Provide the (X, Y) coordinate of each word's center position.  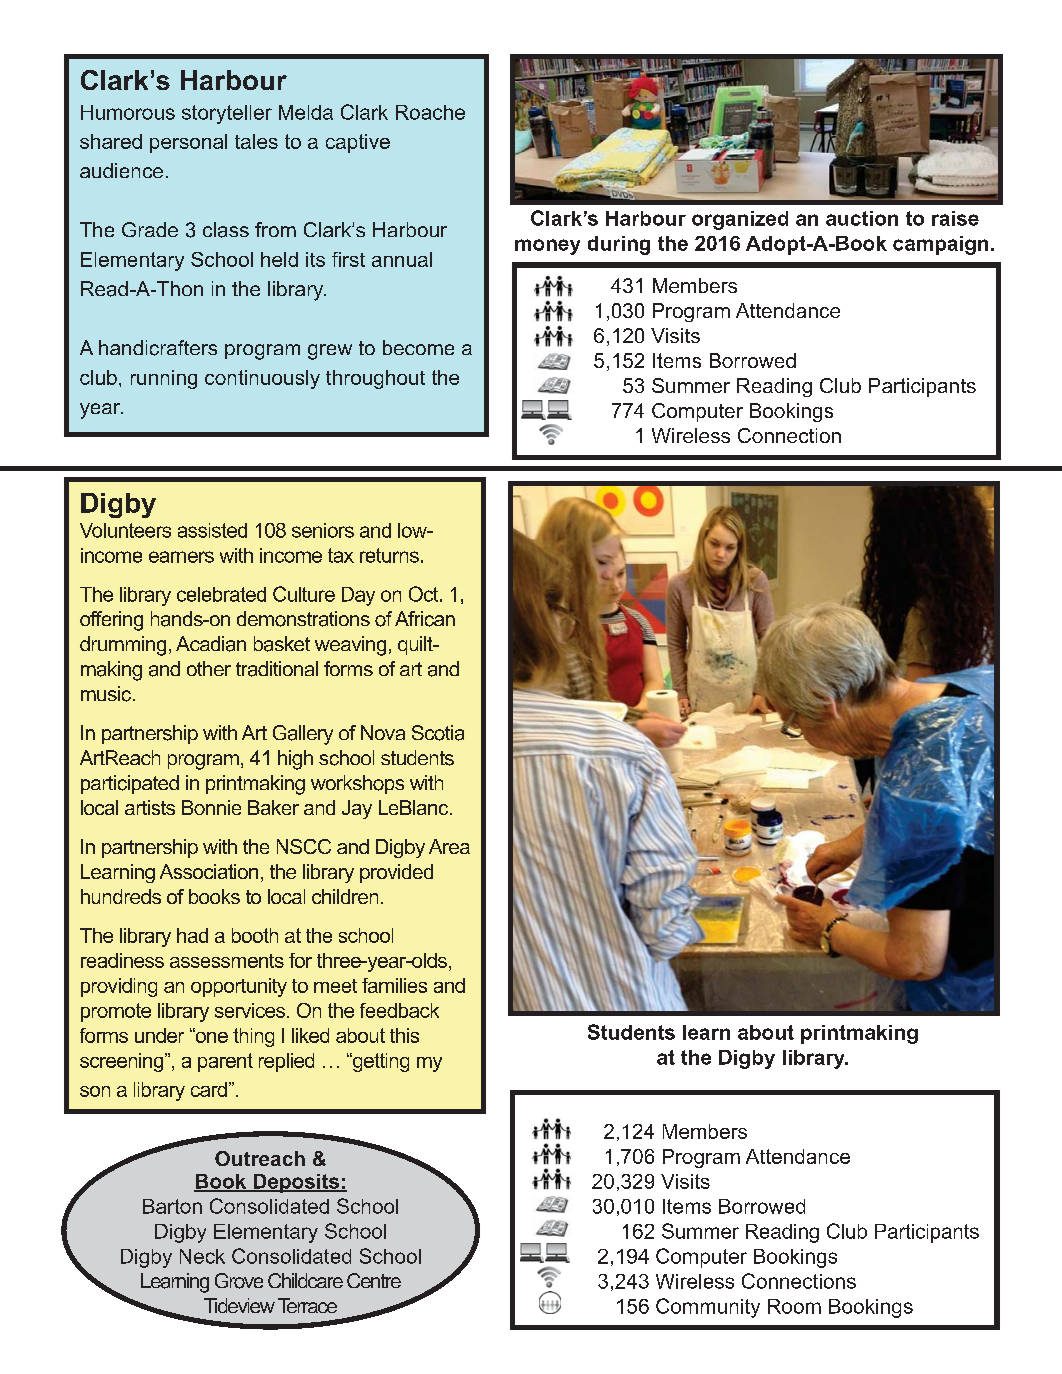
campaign (940, 245)
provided (396, 873)
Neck (202, 1256)
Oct (425, 594)
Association (209, 871)
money (547, 247)
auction (862, 218)
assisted (212, 530)
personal (188, 143)
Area (449, 846)
